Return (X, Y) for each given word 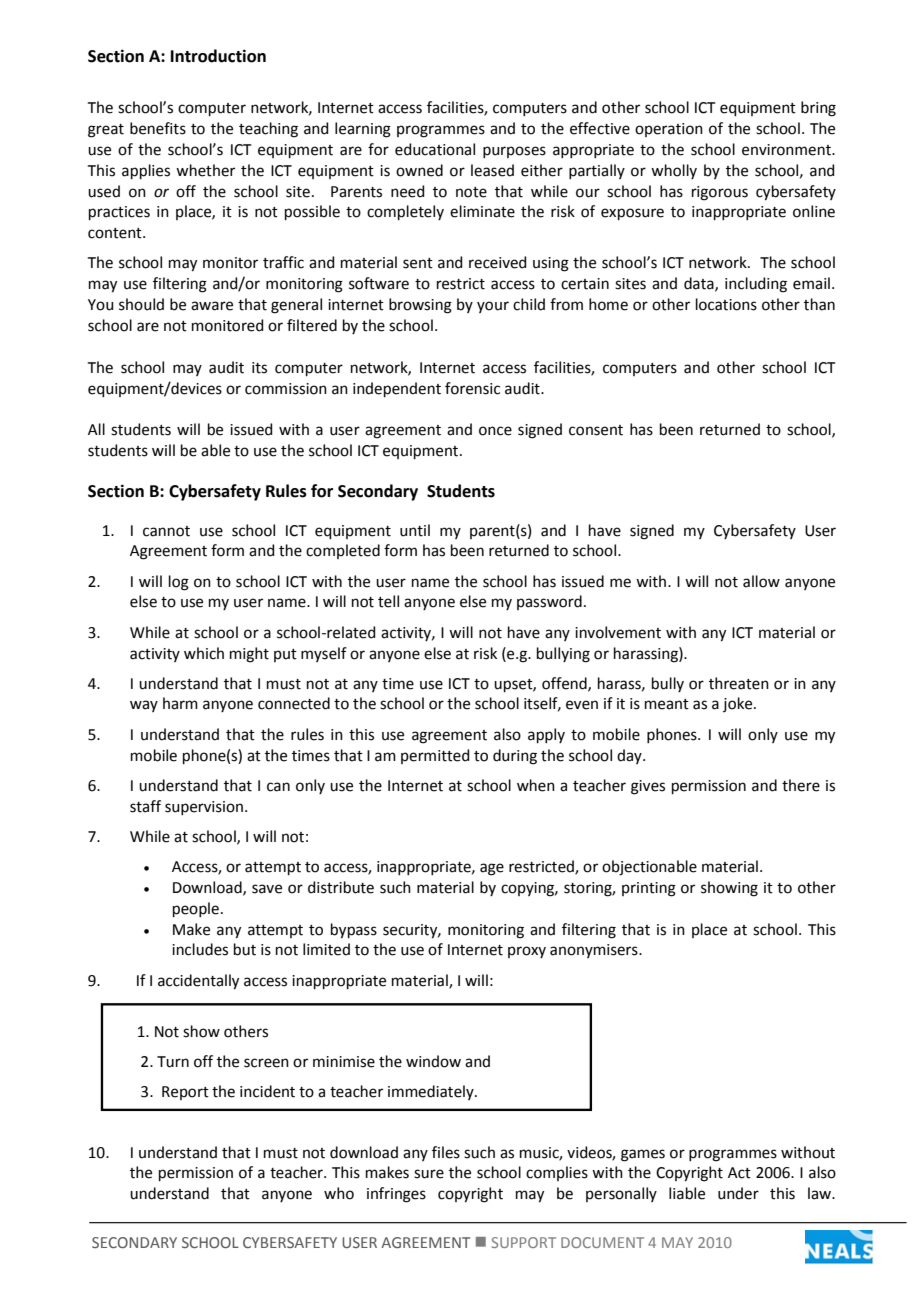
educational (435, 149)
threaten (739, 683)
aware (212, 306)
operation (669, 130)
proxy (527, 952)
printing (649, 889)
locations (726, 304)
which (204, 653)
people (196, 909)
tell (388, 601)
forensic (472, 388)
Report (185, 1093)
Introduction (218, 56)
